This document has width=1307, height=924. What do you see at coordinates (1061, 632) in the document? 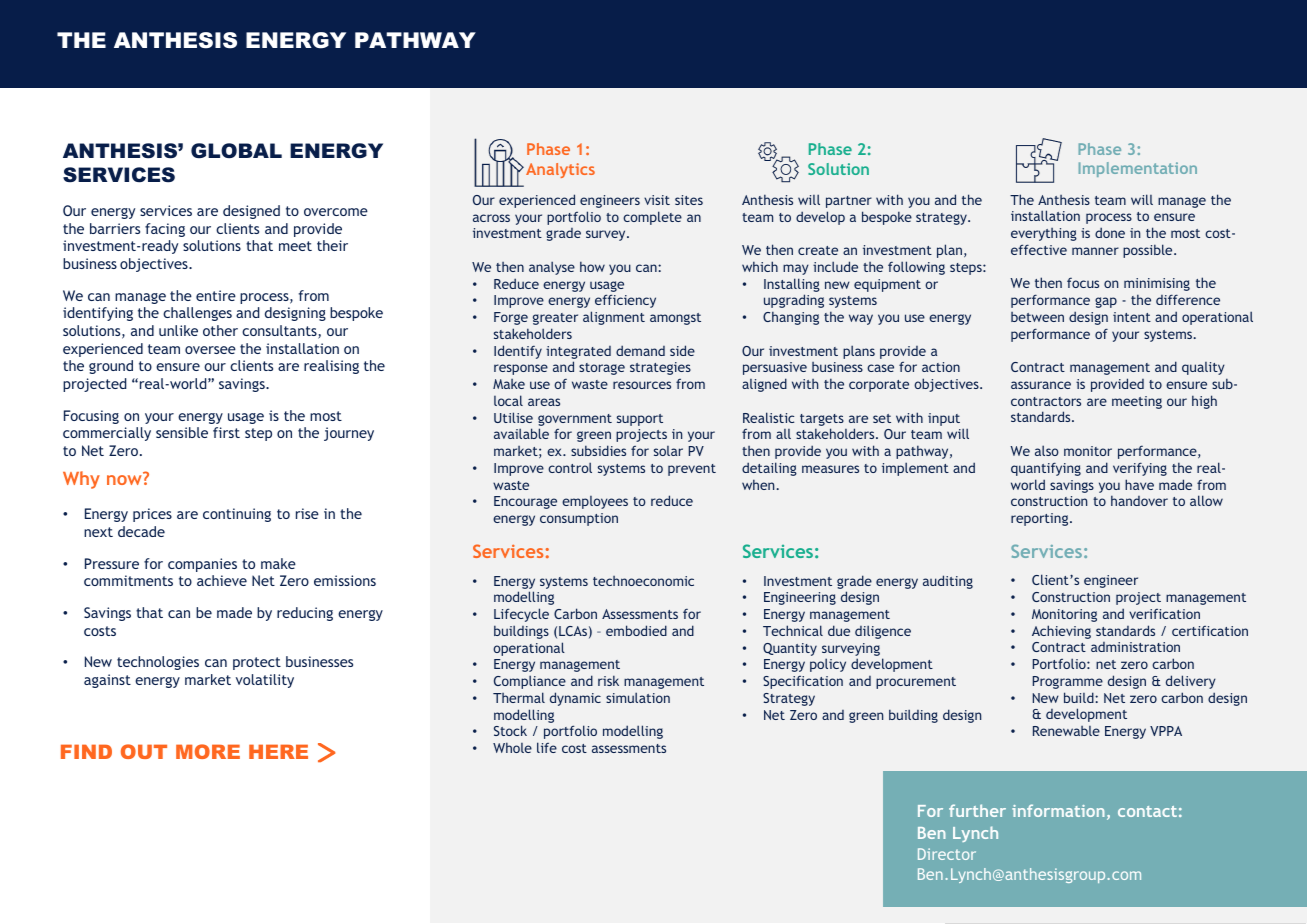
I see `Achieving` at bounding box center [1061, 632].
